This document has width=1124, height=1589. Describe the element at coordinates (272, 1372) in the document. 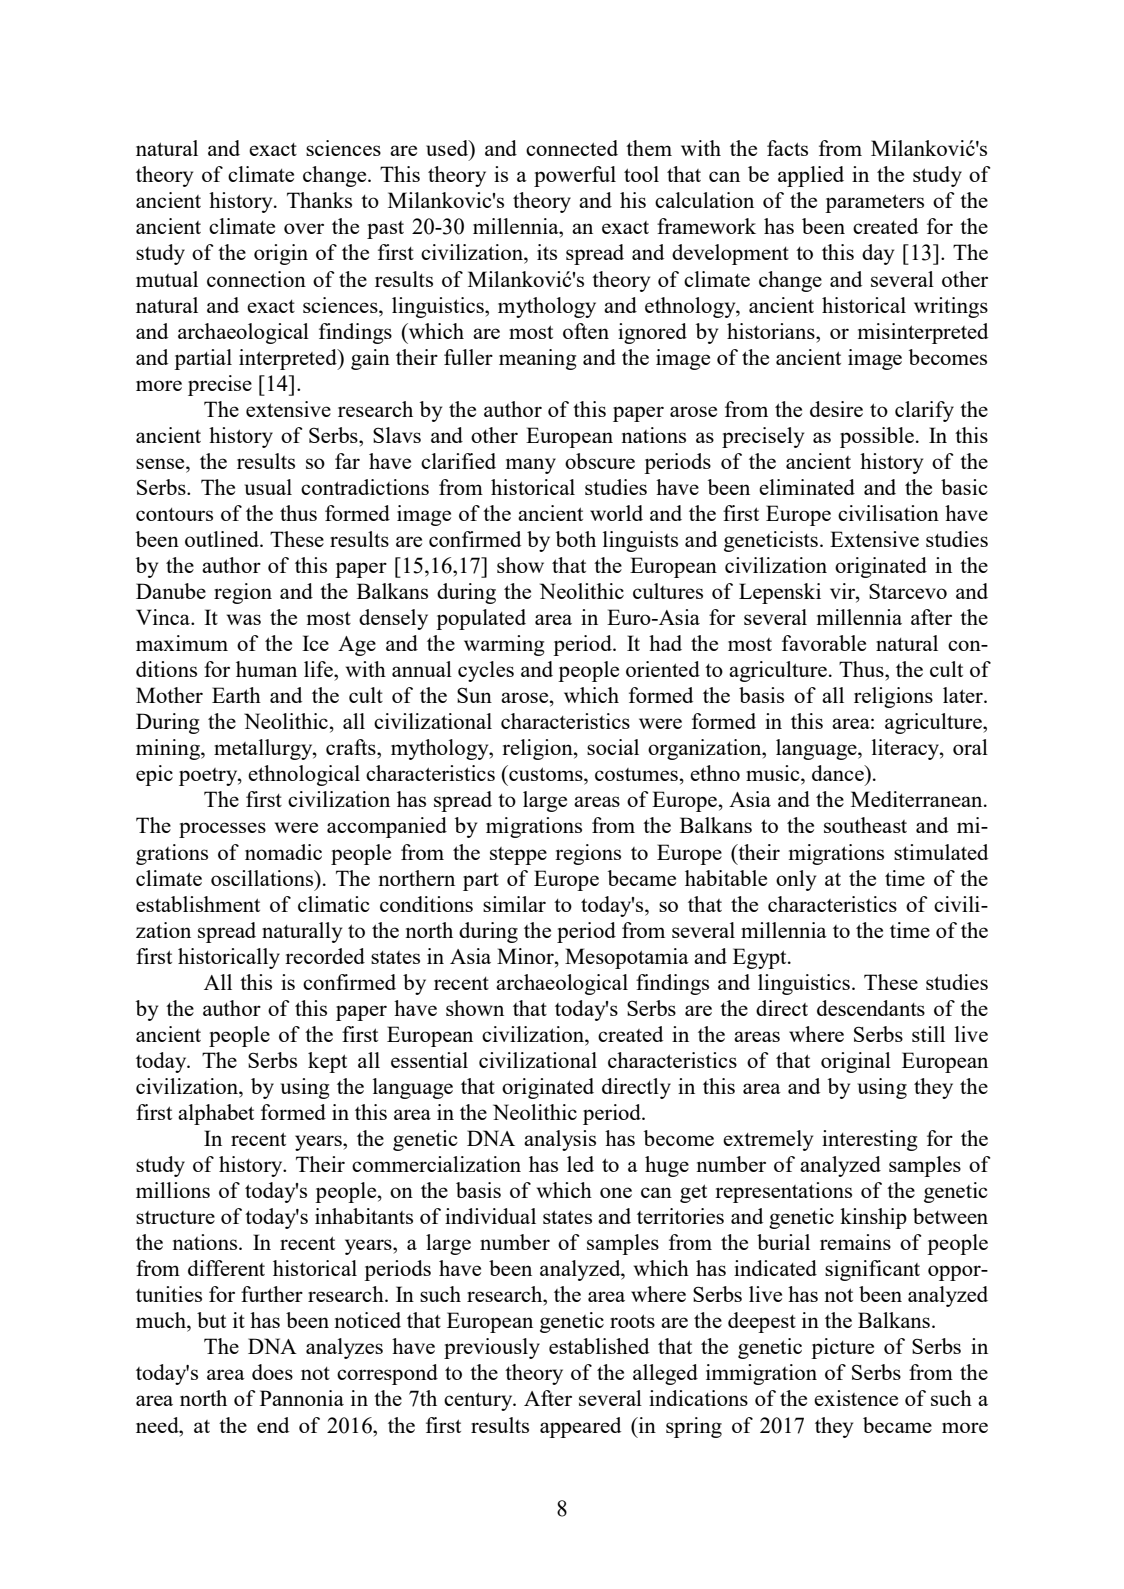

I see `does` at that location.
